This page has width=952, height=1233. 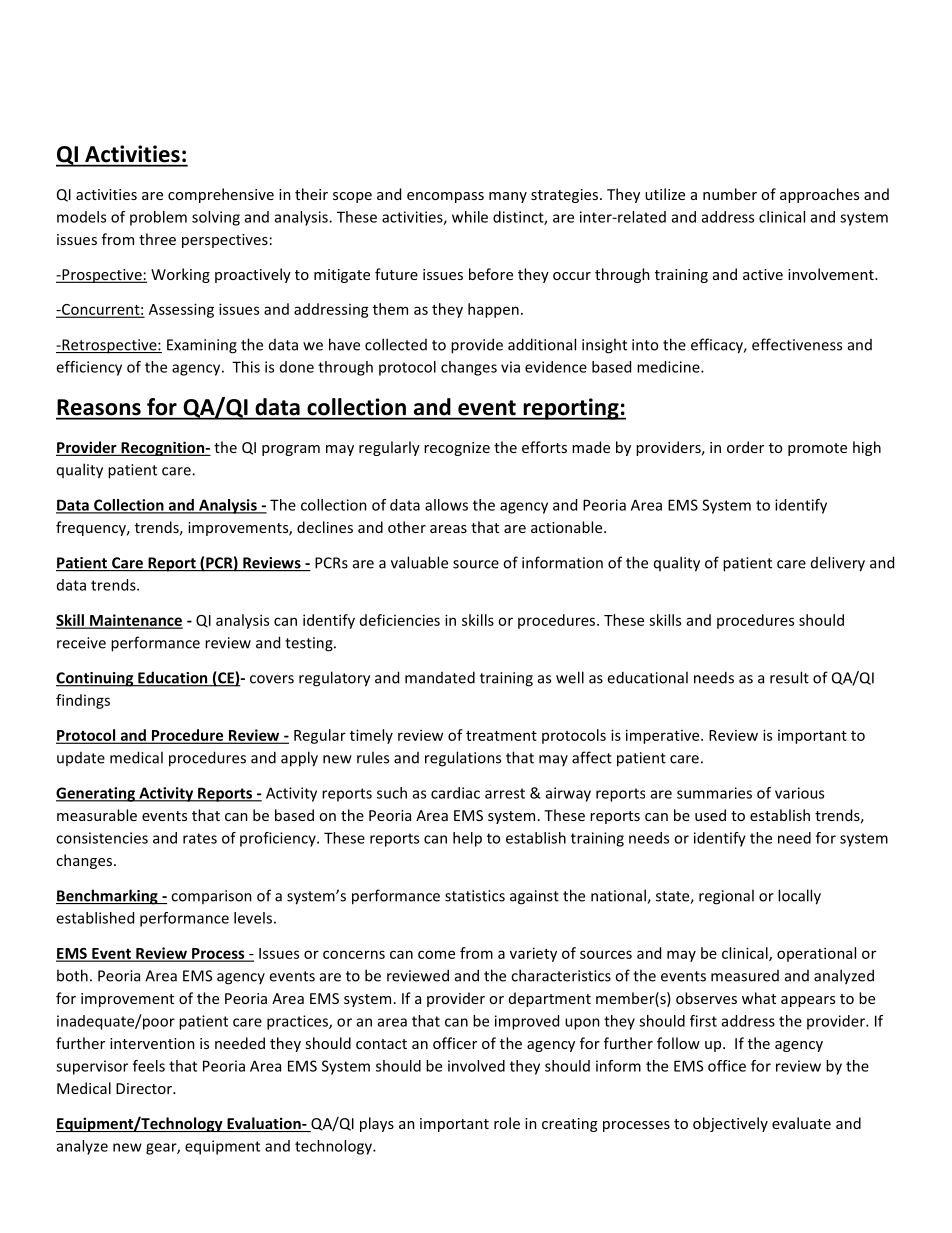 What do you see at coordinates (789, 677) in the page?
I see `result` at bounding box center [789, 677].
